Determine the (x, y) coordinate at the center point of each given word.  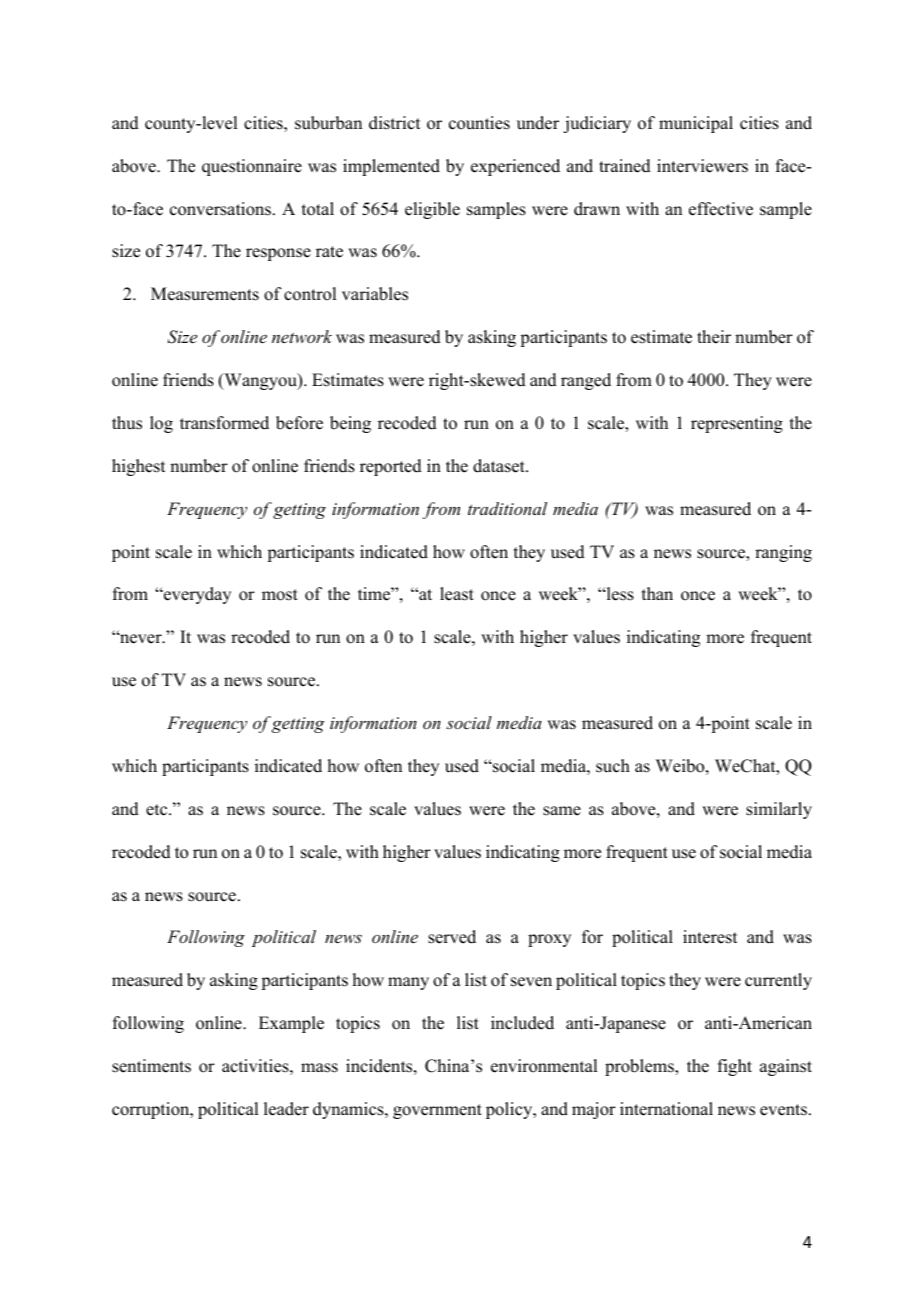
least (457, 594)
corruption (152, 1110)
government (437, 1111)
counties (479, 123)
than (657, 593)
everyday (196, 595)
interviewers (702, 166)
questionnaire (252, 167)
